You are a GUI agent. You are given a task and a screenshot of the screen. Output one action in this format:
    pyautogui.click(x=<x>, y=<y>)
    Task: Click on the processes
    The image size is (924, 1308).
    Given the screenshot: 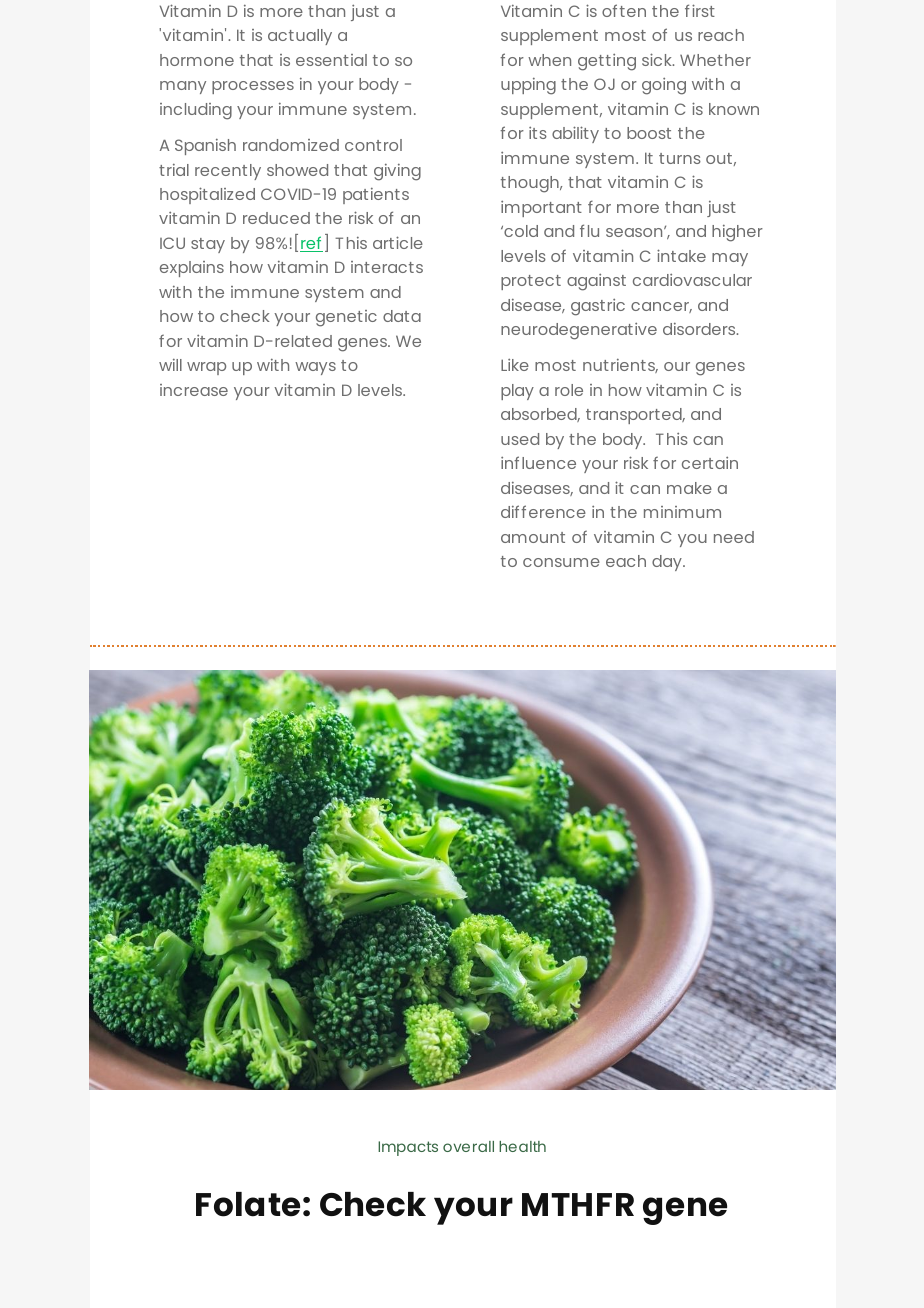 What is the action you would take?
    pyautogui.click(x=253, y=87)
